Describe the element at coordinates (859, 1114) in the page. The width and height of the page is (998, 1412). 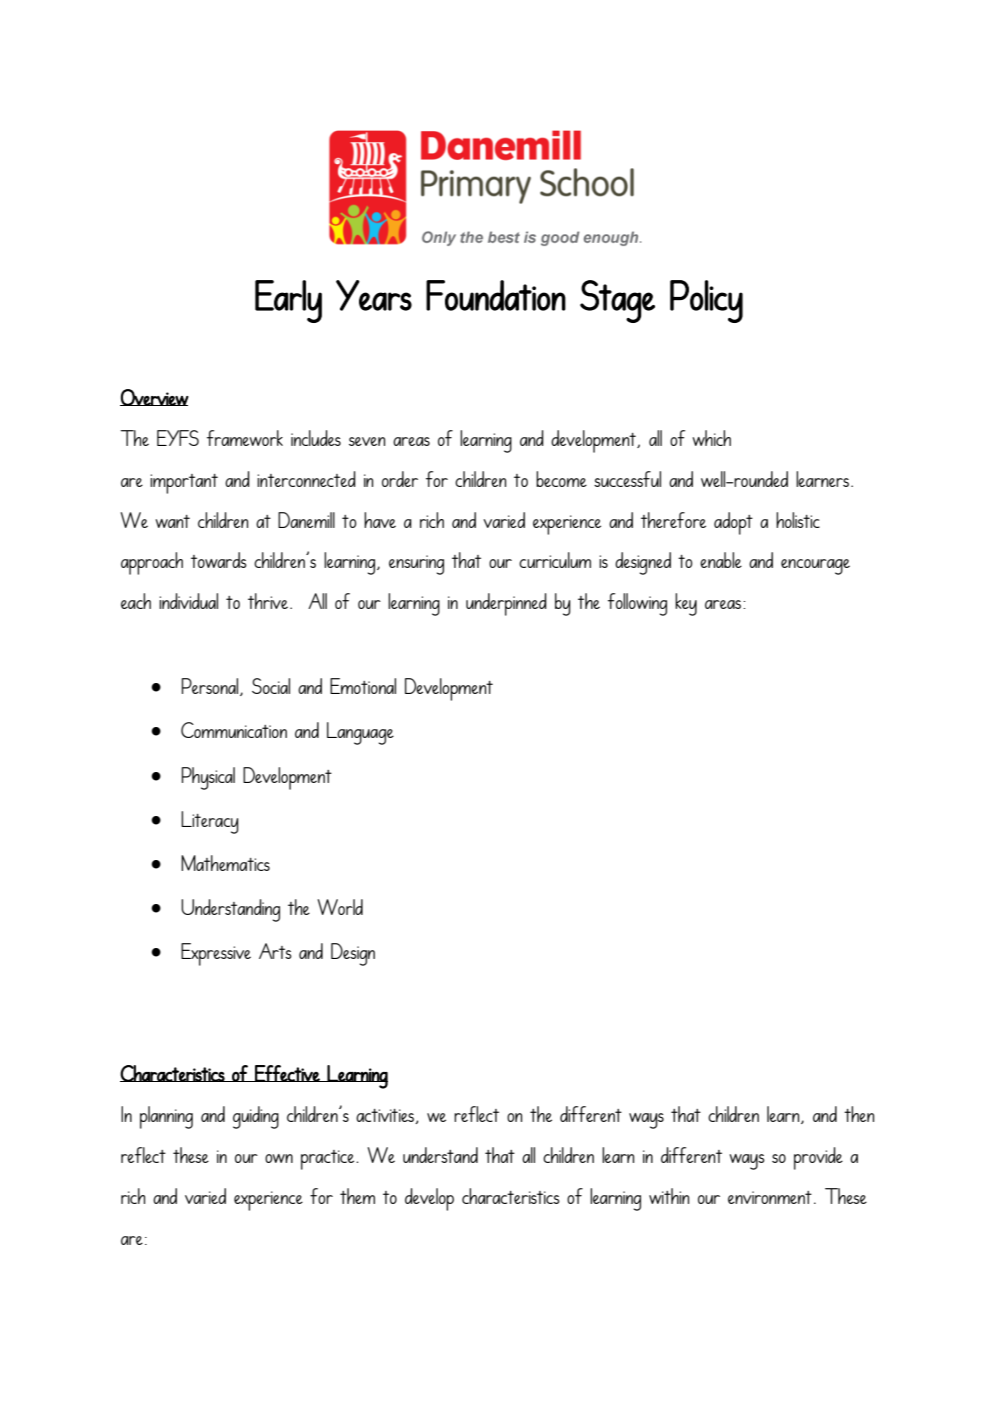
I see `then` at that location.
